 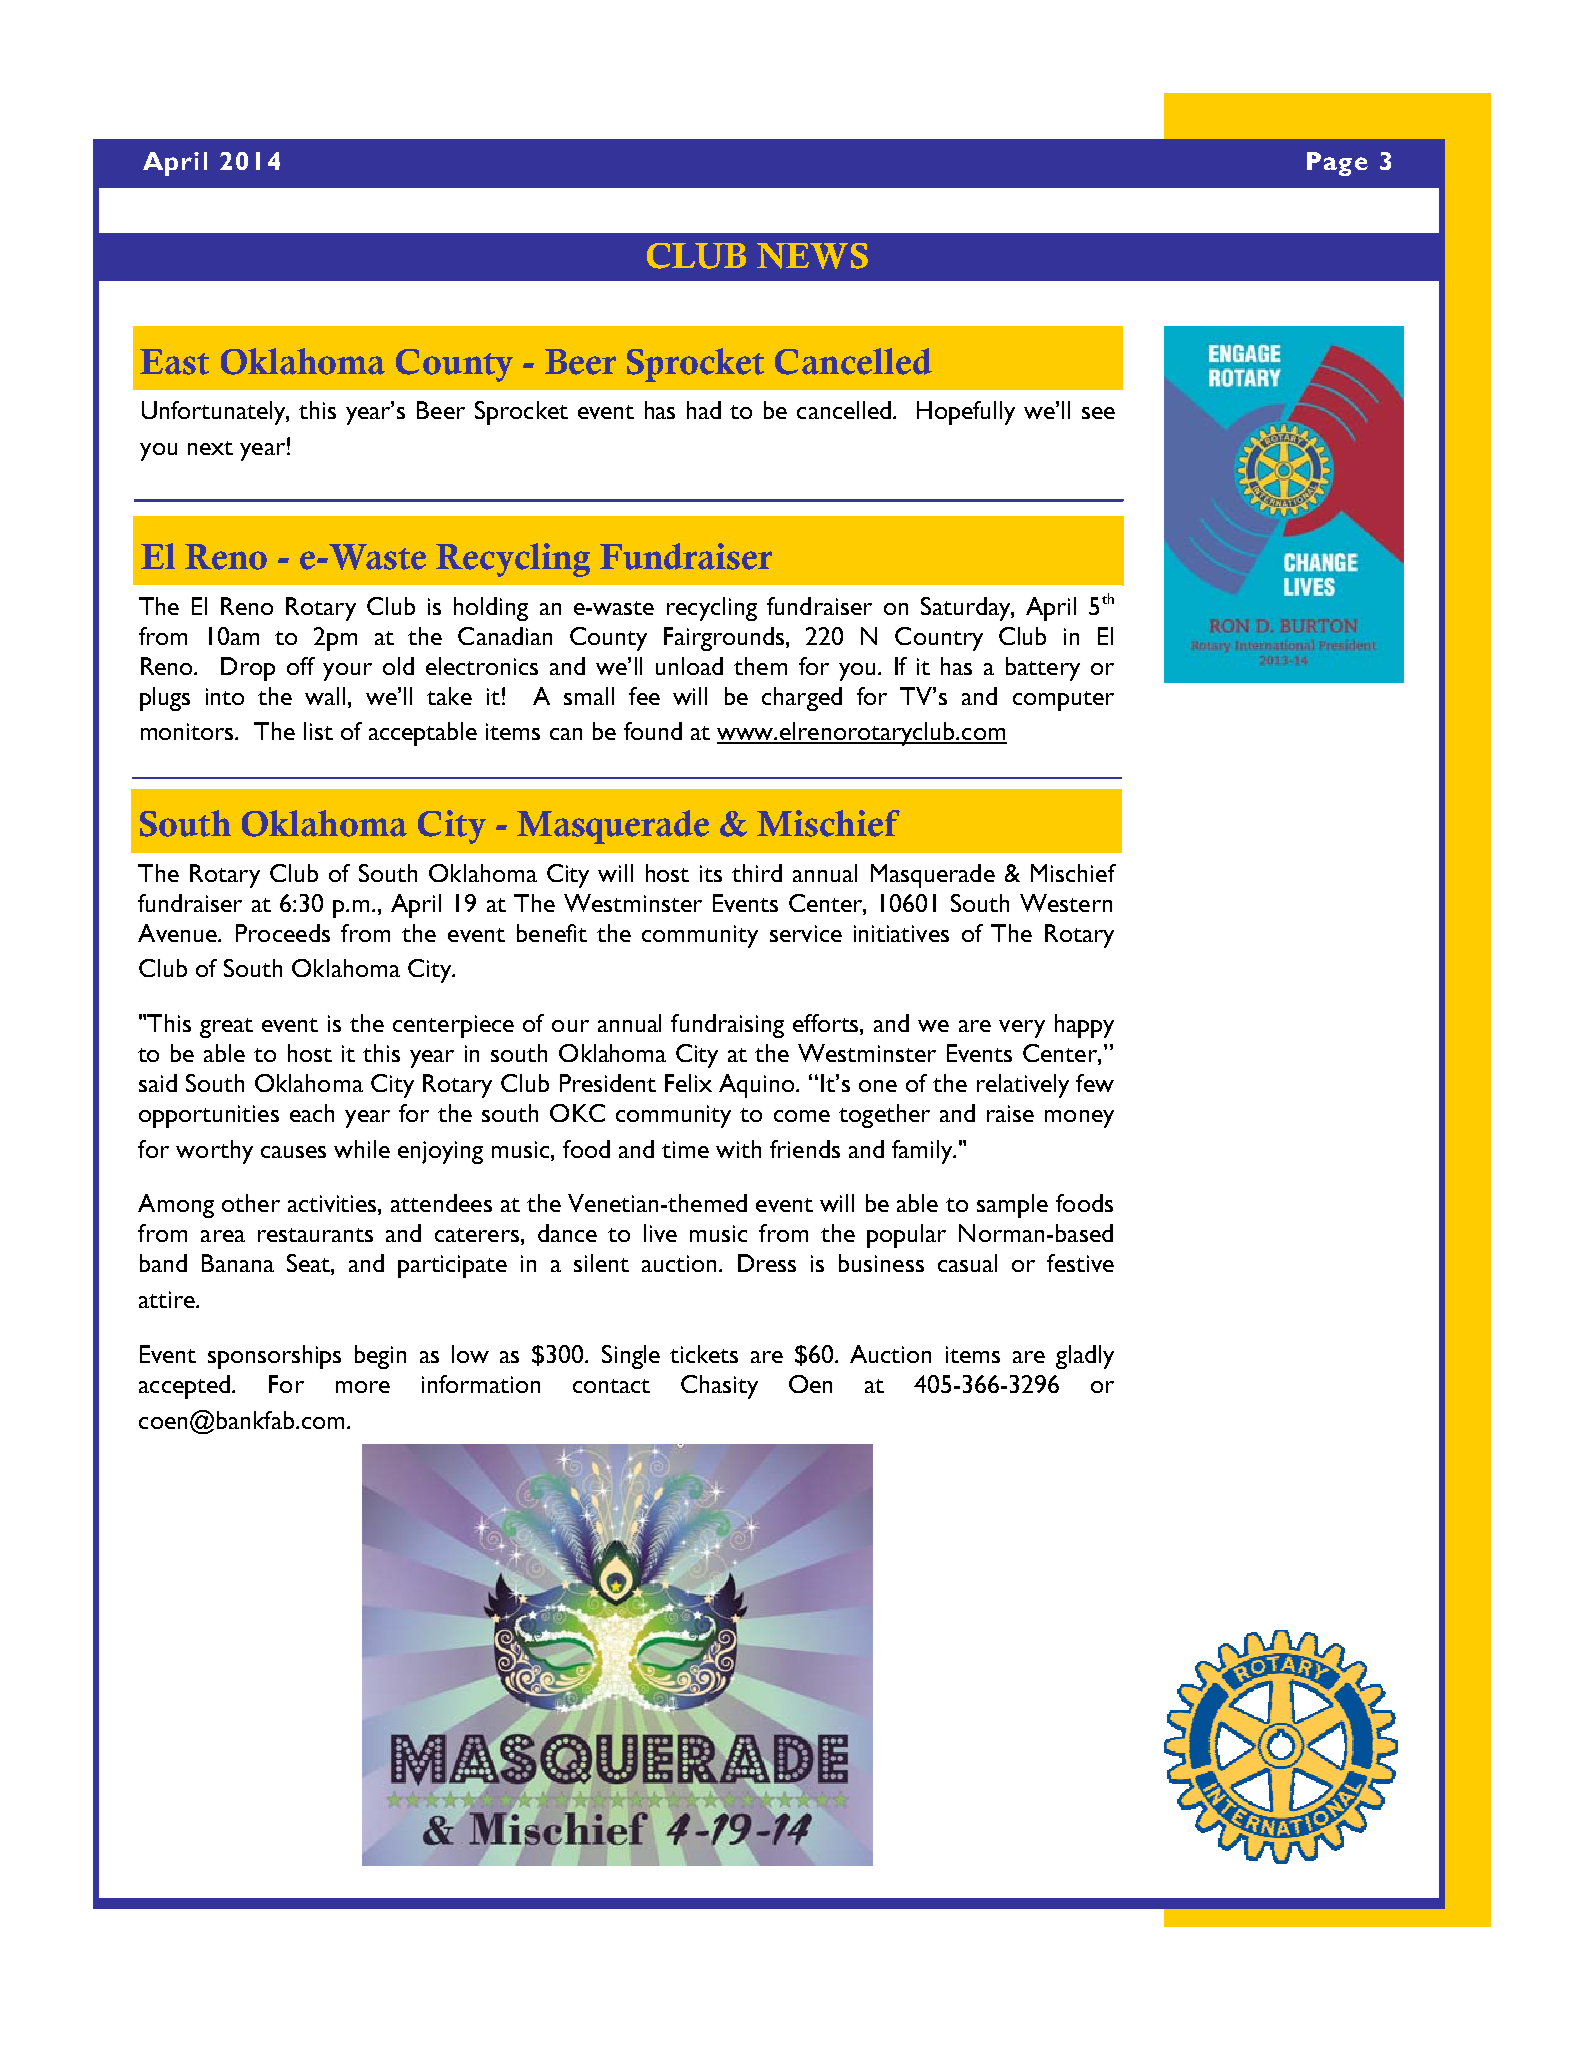 What do you see at coordinates (1085, 1357) in the screenshot?
I see `gladly` at bounding box center [1085, 1357].
